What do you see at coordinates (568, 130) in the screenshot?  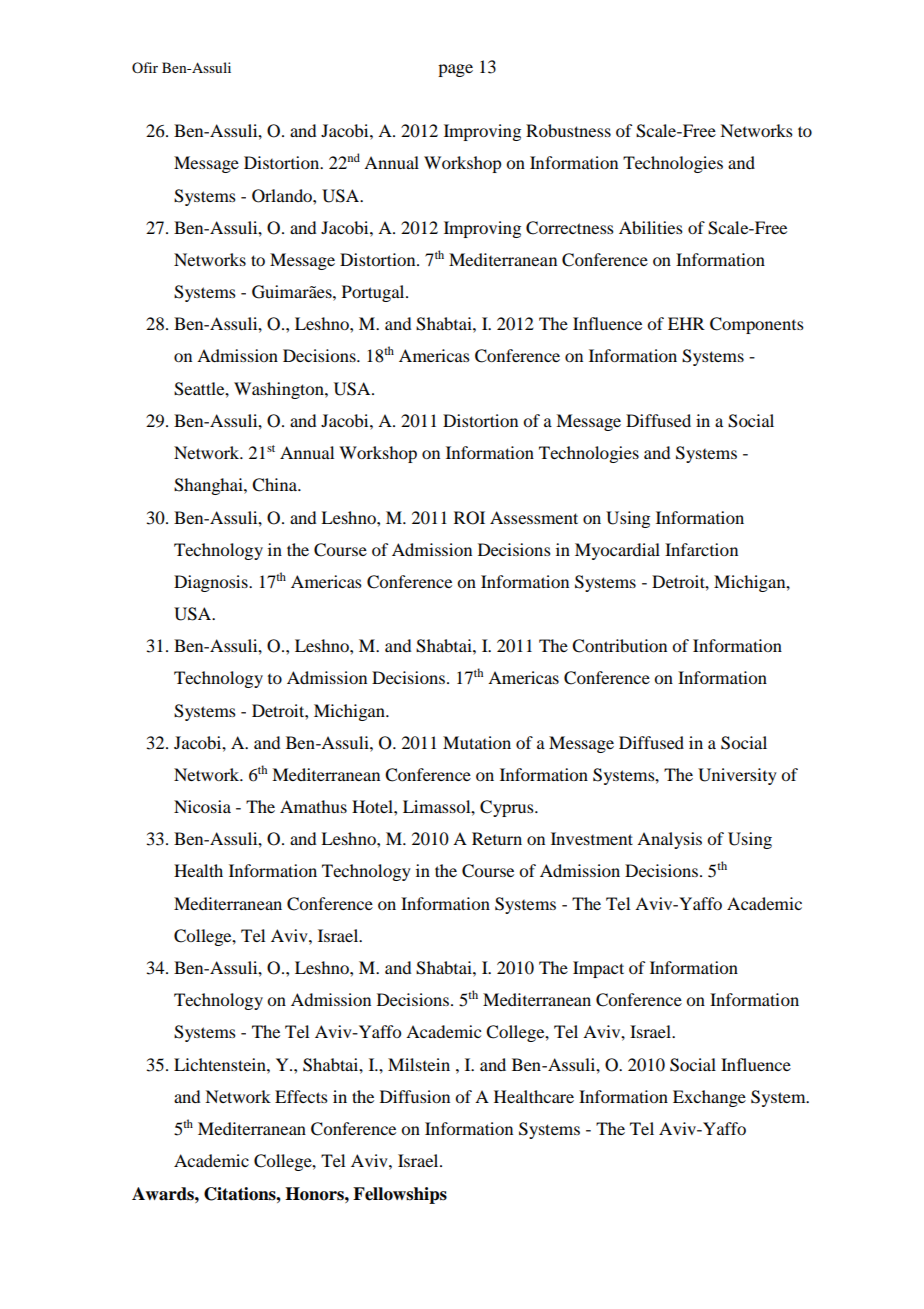 I see `Robustness` at bounding box center [568, 130].
